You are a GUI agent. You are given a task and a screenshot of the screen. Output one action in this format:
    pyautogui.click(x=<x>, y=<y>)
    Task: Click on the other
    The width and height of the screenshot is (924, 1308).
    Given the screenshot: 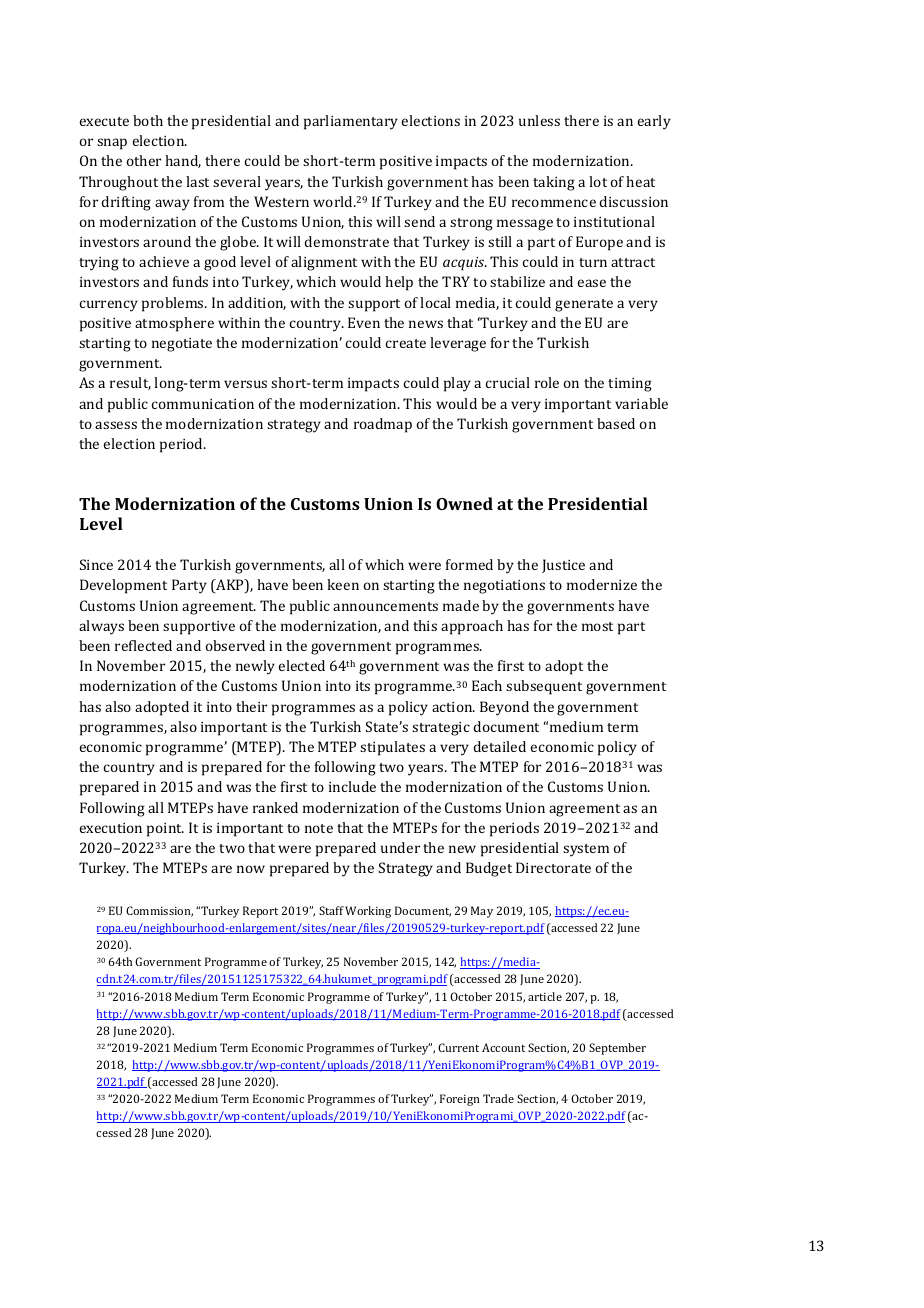 What is the action you would take?
    pyautogui.click(x=144, y=160)
